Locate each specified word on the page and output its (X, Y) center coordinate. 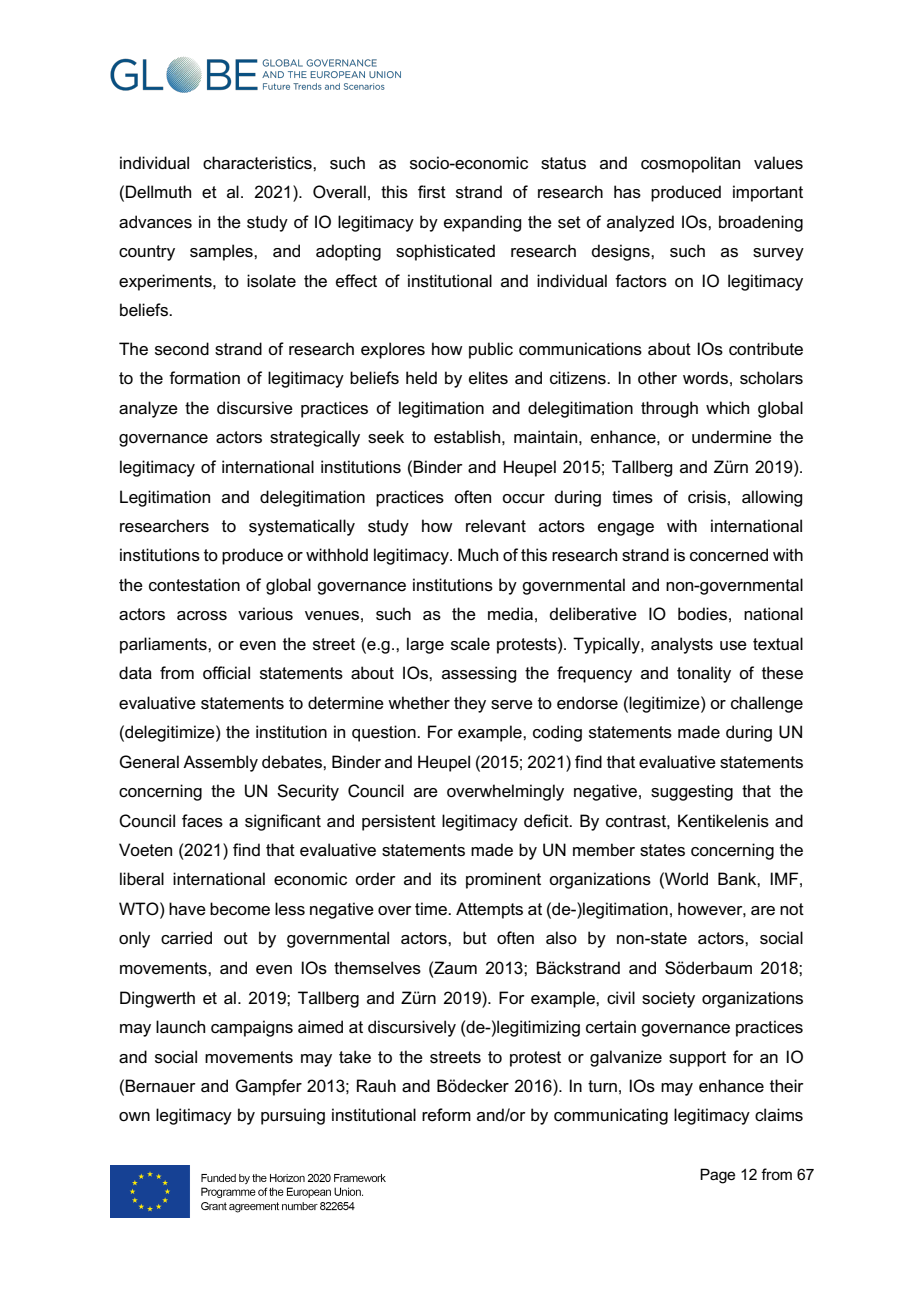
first (432, 192)
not (792, 909)
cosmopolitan (690, 164)
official (226, 673)
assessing (479, 674)
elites (488, 378)
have (187, 909)
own (134, 1117)
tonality (704, 674)
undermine (732, 437)
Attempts (489, 910)
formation (204, 378)
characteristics (258, 163)
